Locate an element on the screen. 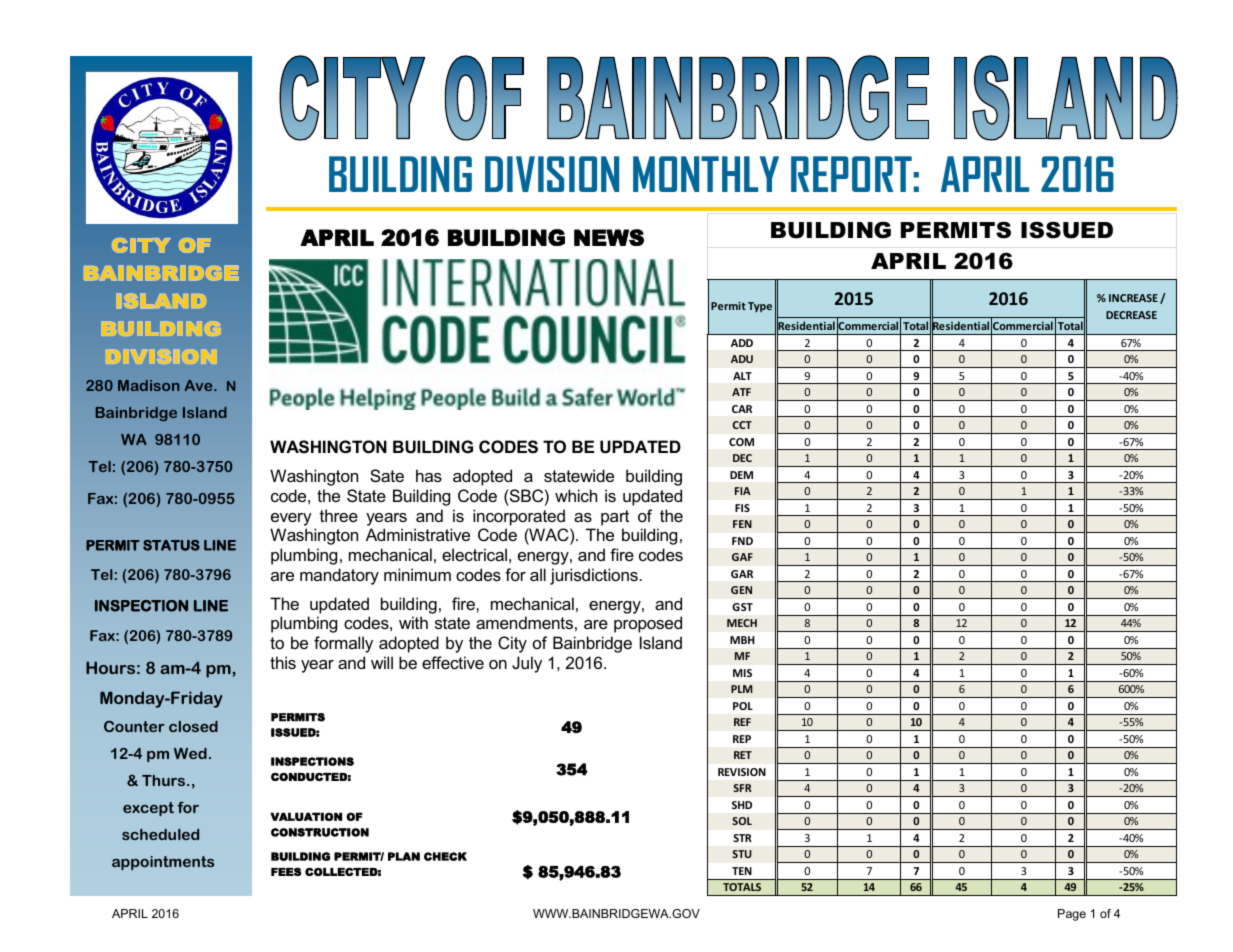 This screenshot has width=1233, height=952. ADD is located at coordinates (742, 343).
